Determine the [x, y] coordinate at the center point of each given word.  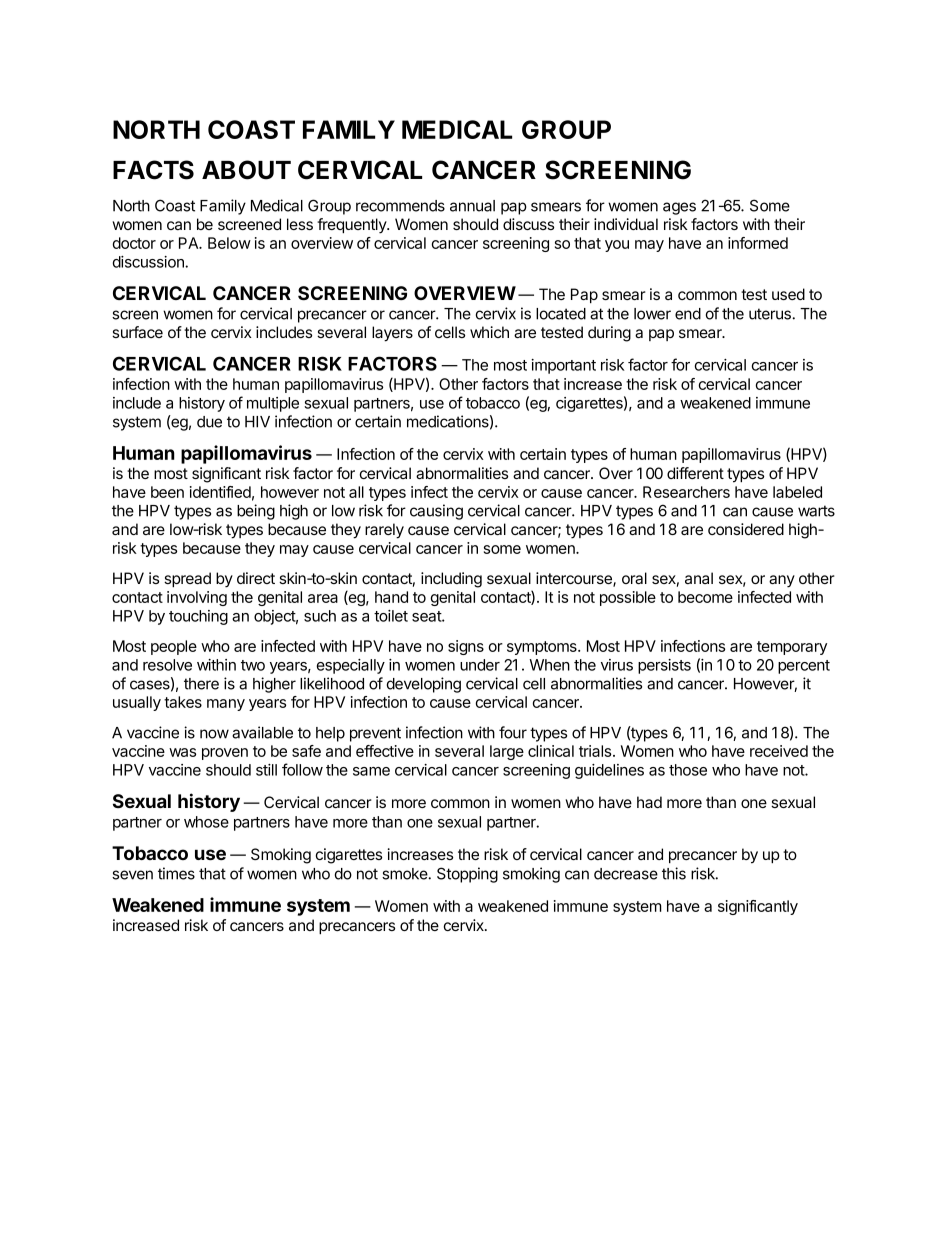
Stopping [467, 875]
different [695, 473]
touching [198, 617]
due [209, 422]
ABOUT [246, 170]
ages [679, 208]
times [176, 873]
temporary [792, 648]
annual [472, 206]
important [563, 366]
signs [466, 647]
